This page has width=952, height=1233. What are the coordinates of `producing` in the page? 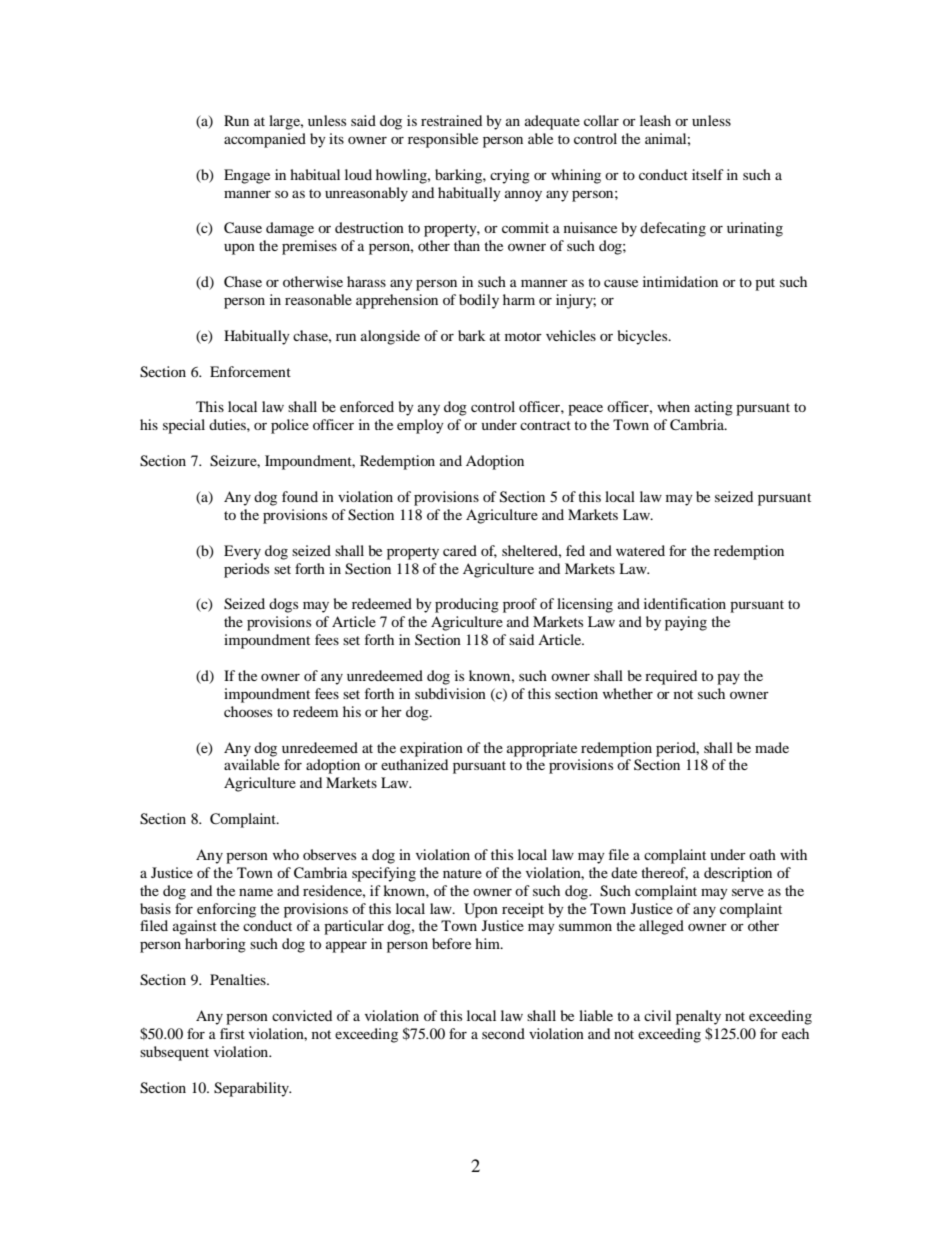 It's located at (467, 605).
